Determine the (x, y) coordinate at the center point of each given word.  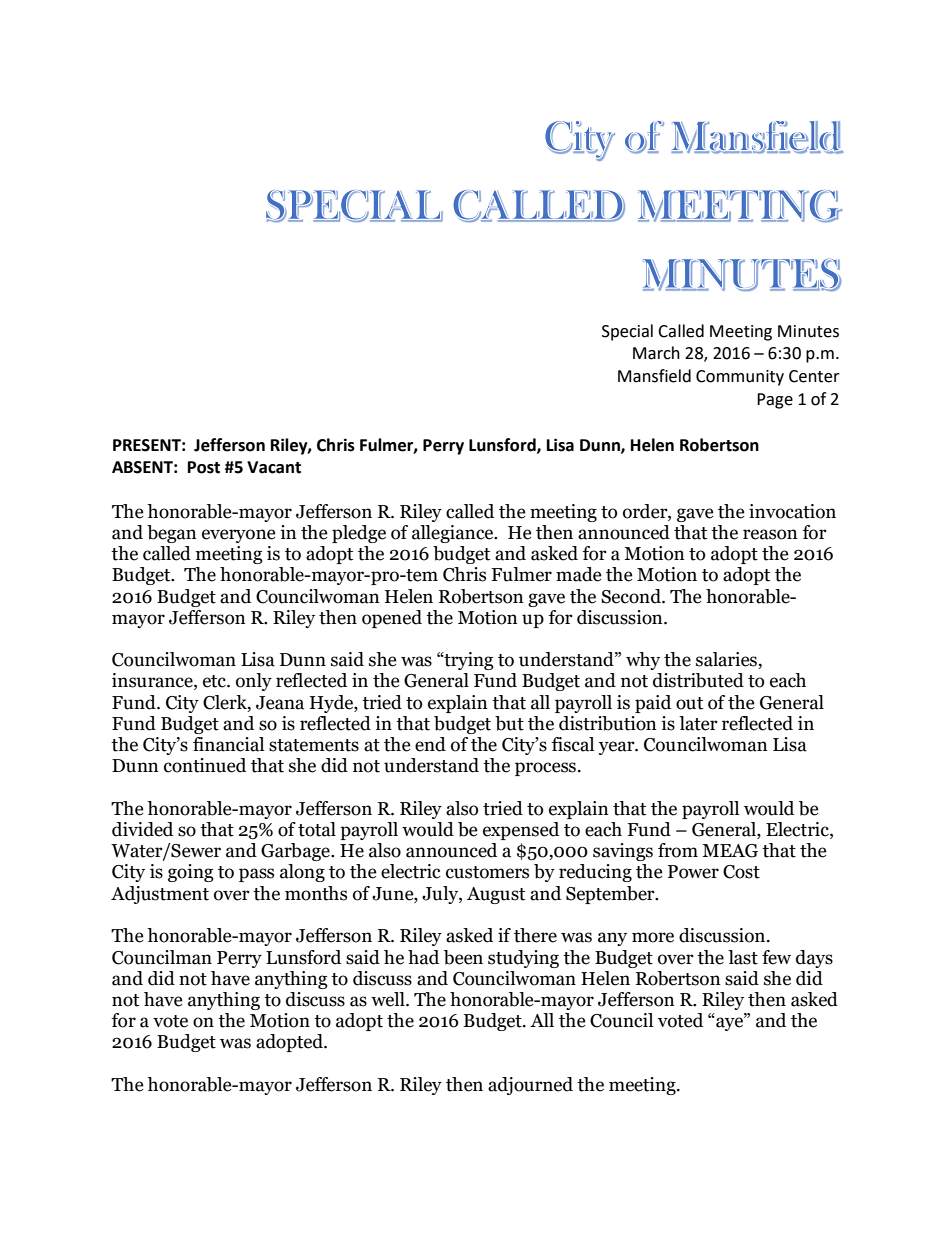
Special (627, 332)
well (389, 999)
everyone (239, 536)
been (463, 957)
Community (740, 378)
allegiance (454, 534)
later (698, 723)
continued (205, 765)
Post (204, 467)
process (545, 769)
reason (770, 534)
